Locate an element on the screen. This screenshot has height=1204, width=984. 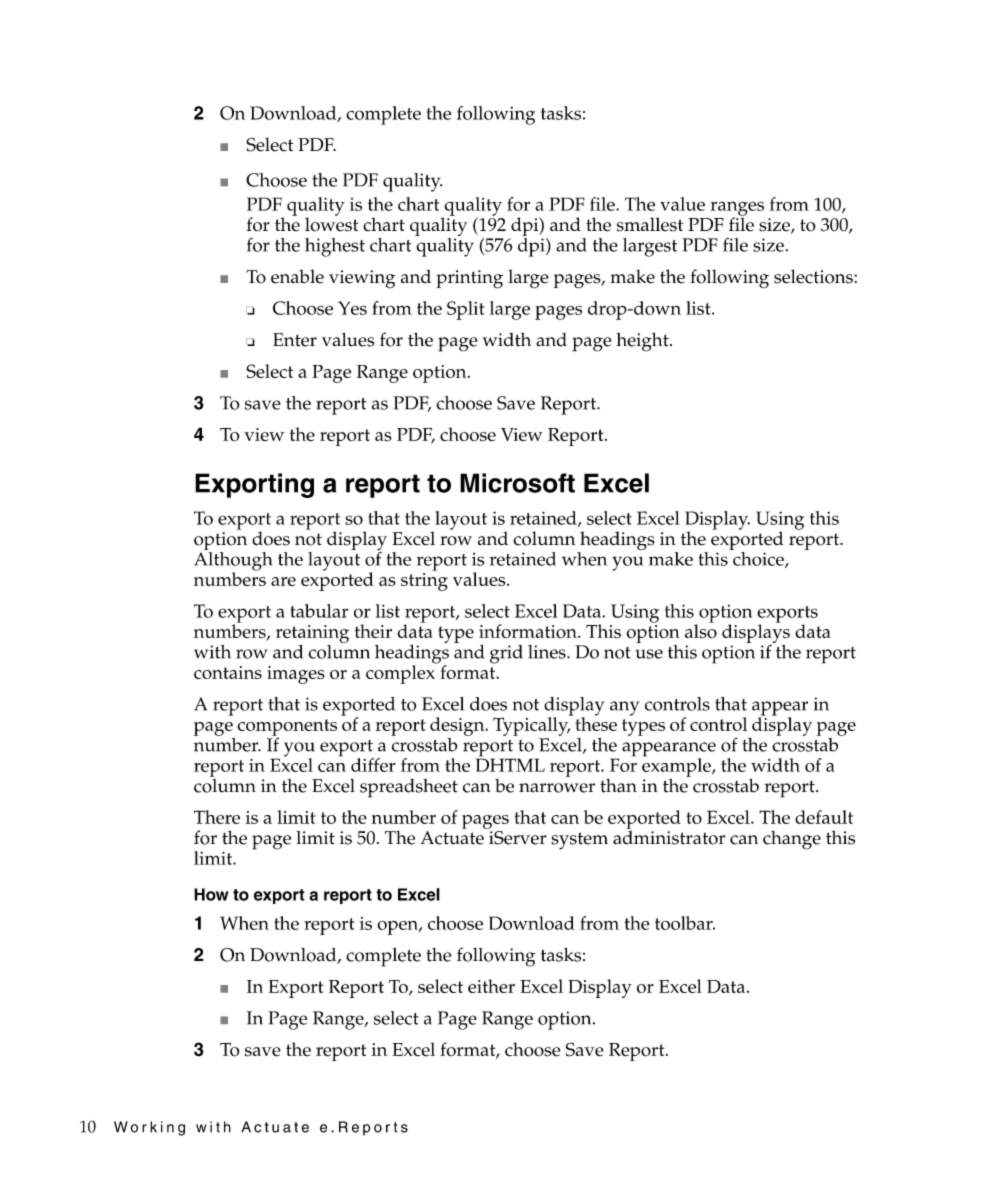
also is located at coordinates (701, 630).
